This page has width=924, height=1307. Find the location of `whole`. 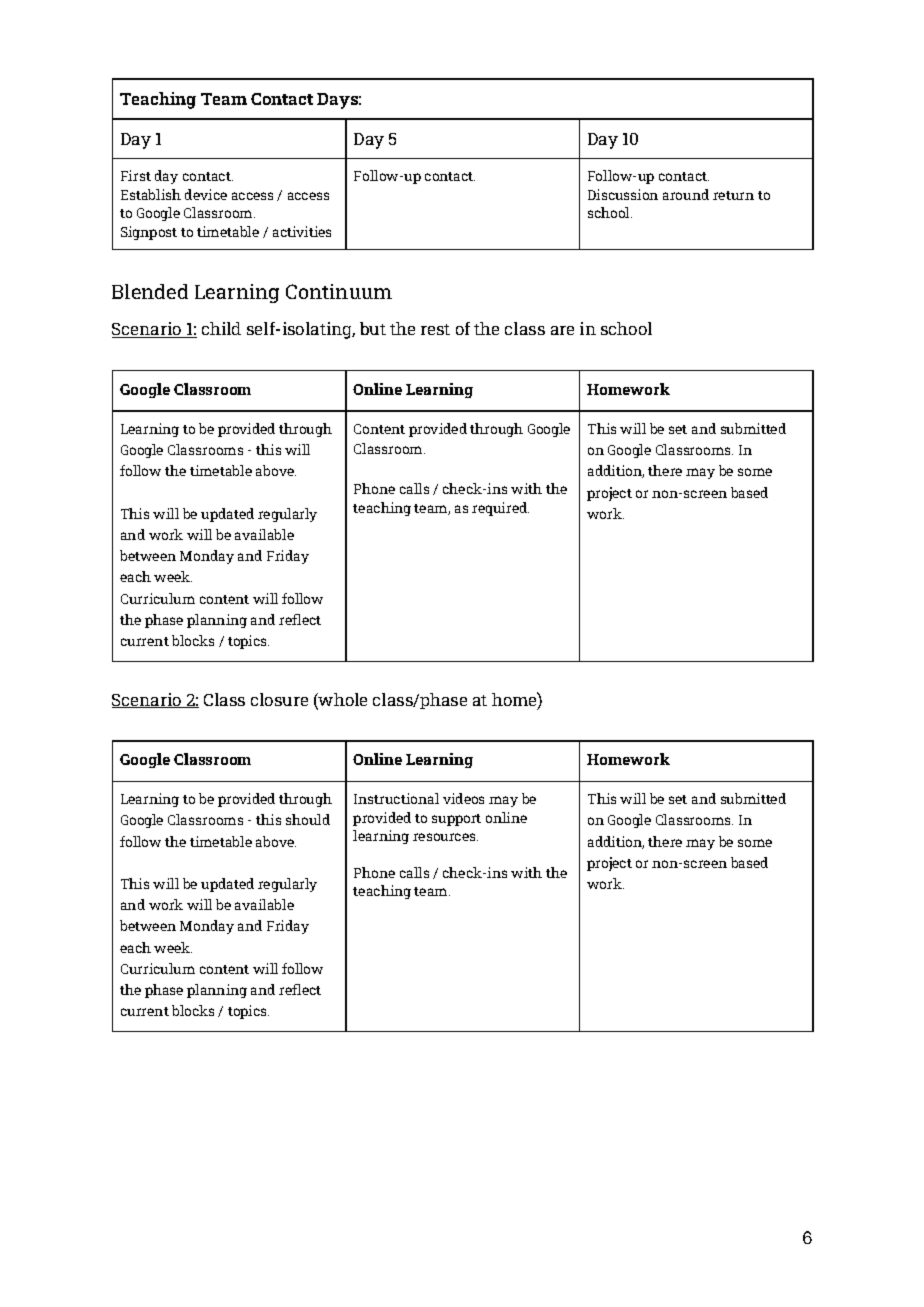

whole is located at coordinates (342, 701).
